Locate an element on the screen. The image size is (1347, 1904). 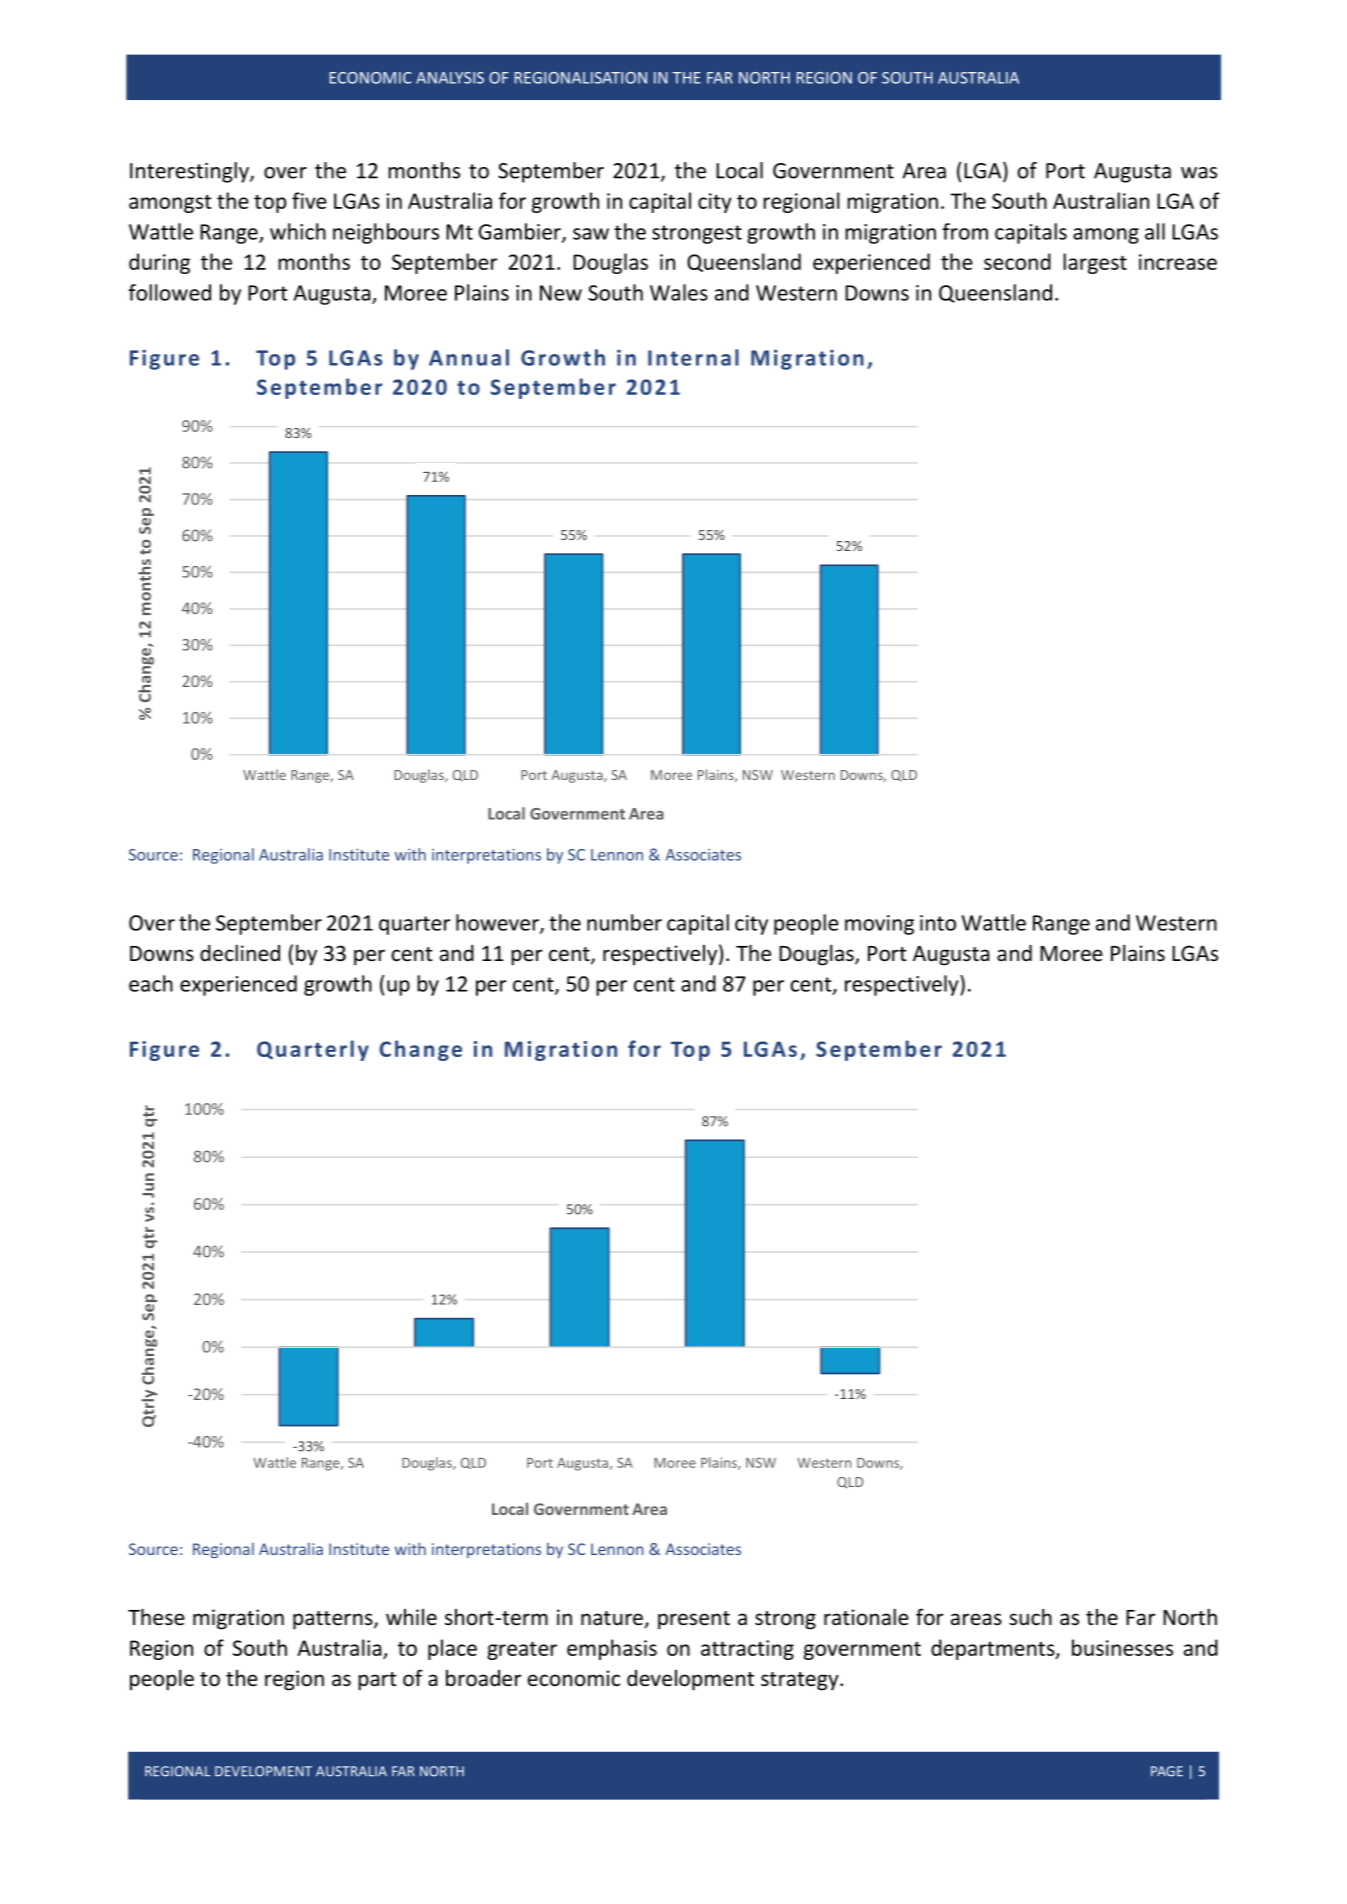
however is located at coordinates (498, 923).
